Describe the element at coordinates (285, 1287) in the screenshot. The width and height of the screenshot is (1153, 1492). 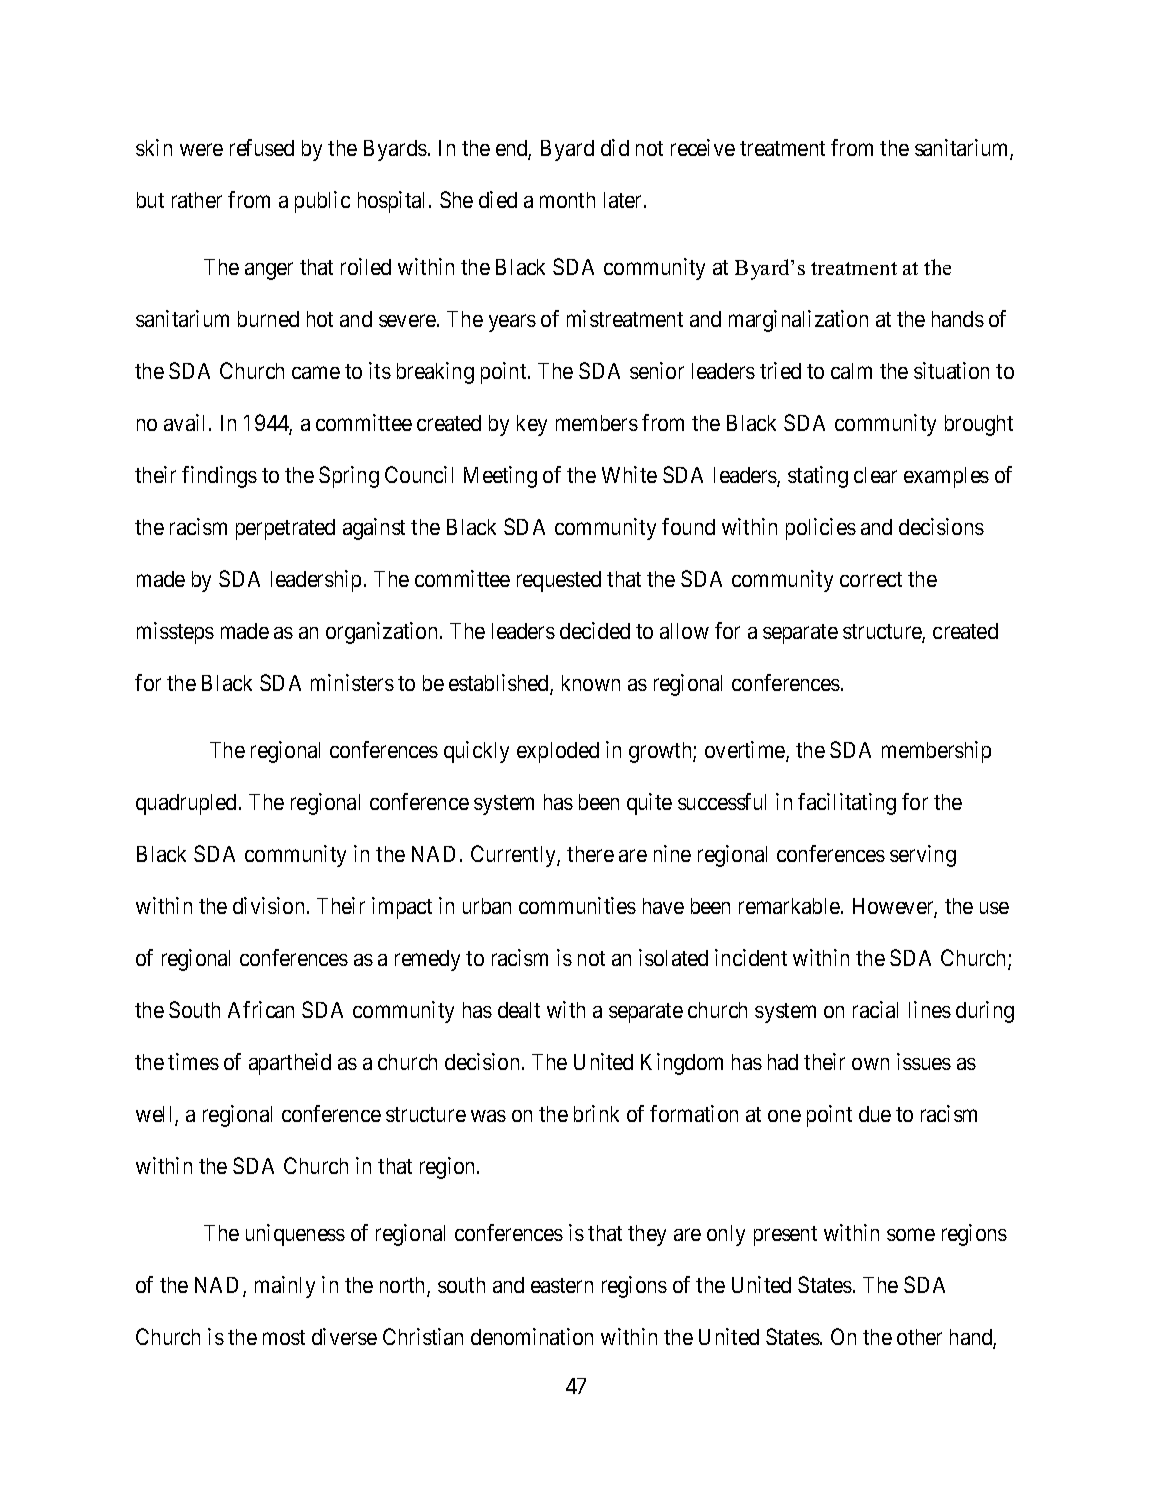
I see `mainly` at that location.
